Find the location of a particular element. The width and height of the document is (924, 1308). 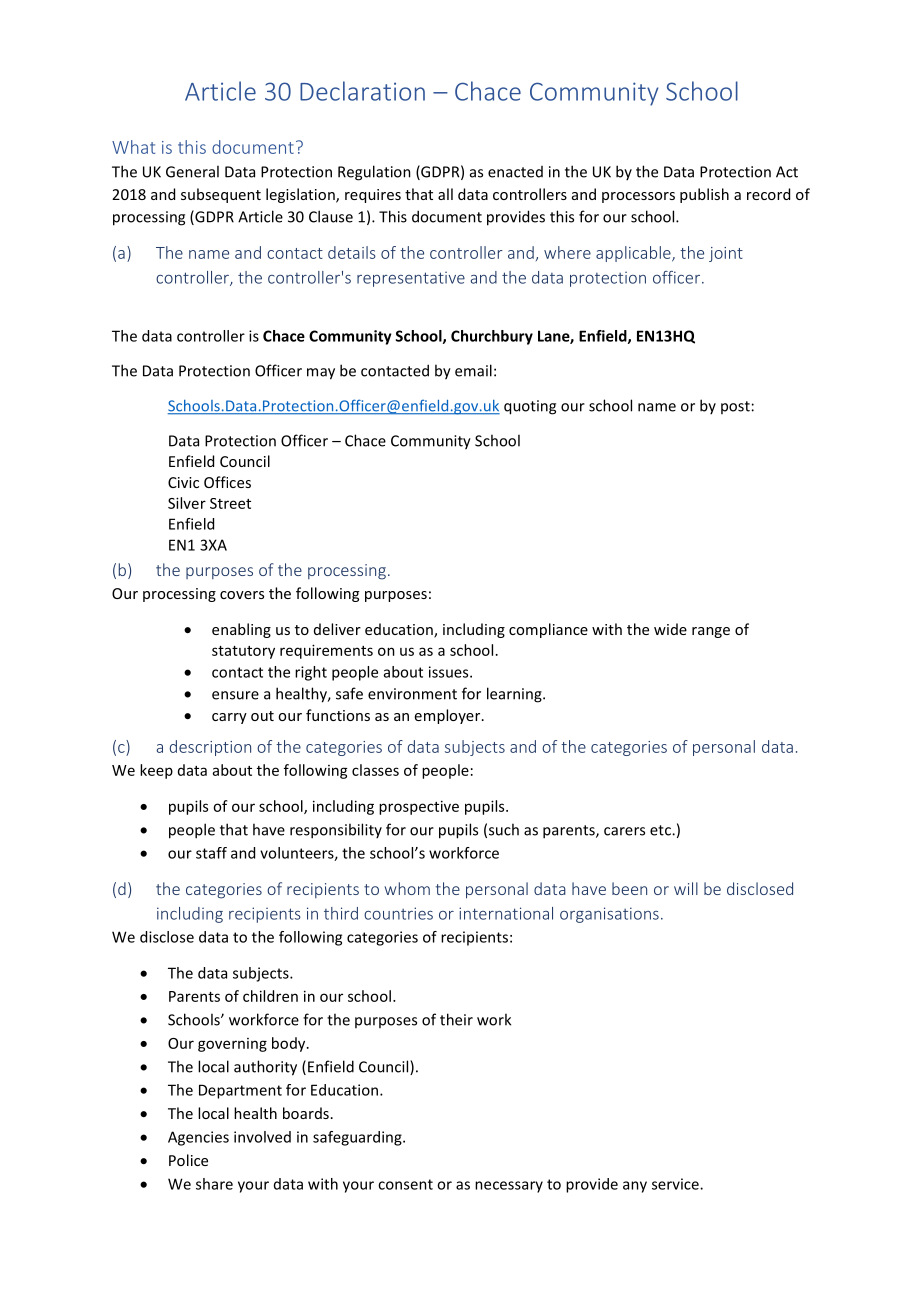

Agencies is located at coordinates (198, 1138).
